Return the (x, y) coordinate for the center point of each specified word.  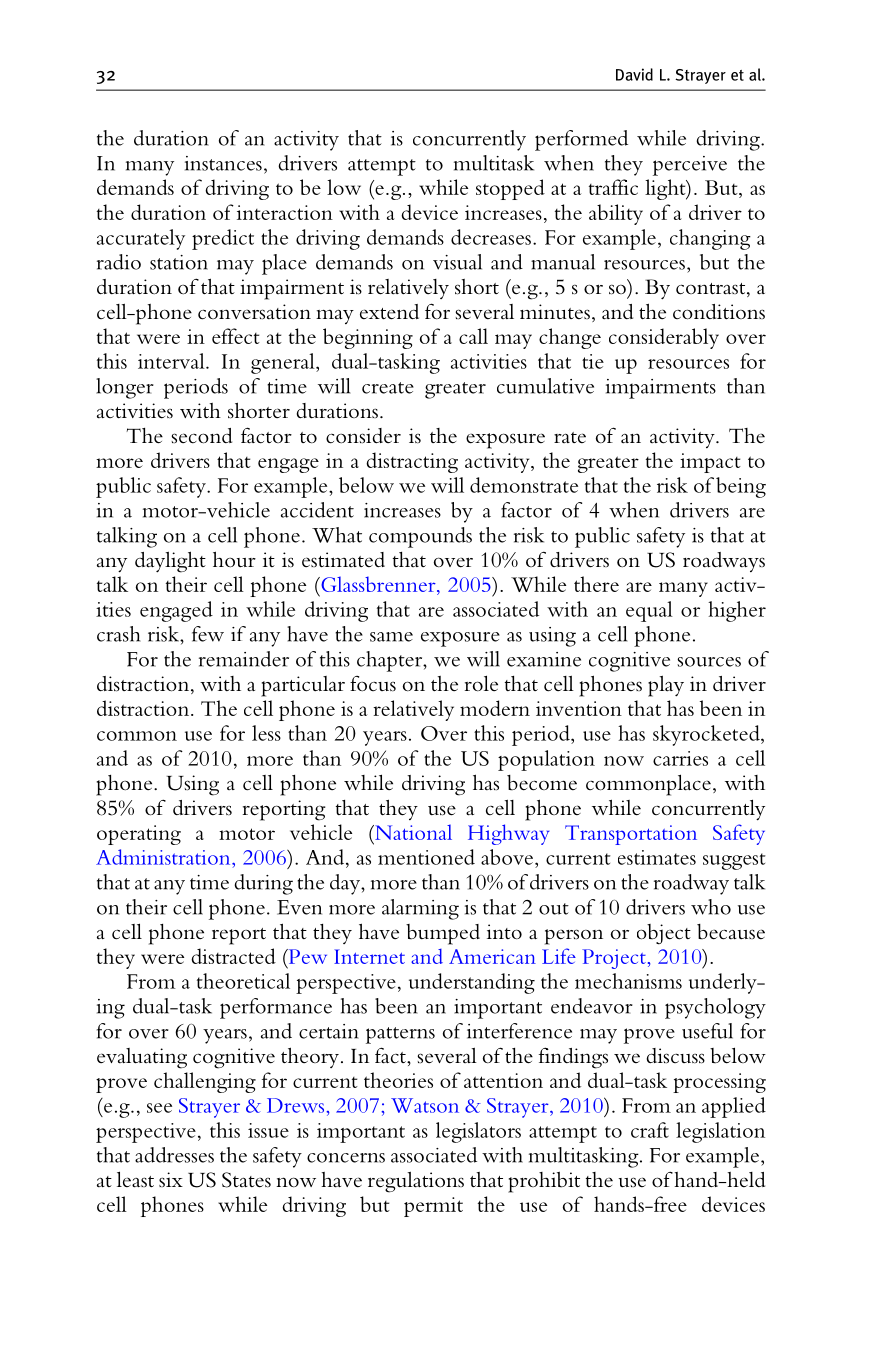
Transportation (631, 835)
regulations (416, 1182)
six (171, 1179)
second (202, 436)
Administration (164, 857)
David (634, 74)
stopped (510, 189)
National (412, 832)
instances (223, 163)
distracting (412, 462)
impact (710, 463)
